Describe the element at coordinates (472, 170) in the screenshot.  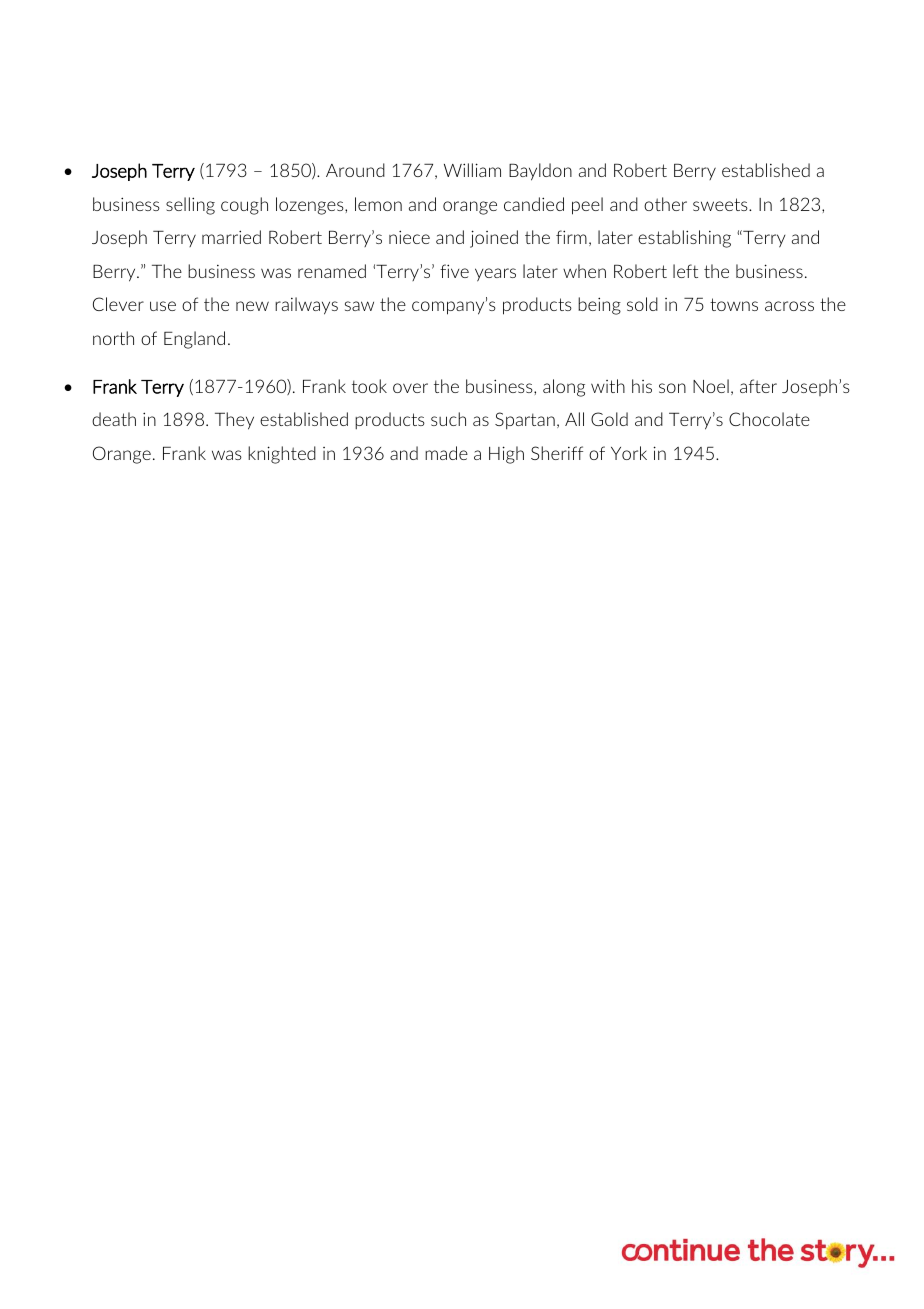
I see `William` at that location.
